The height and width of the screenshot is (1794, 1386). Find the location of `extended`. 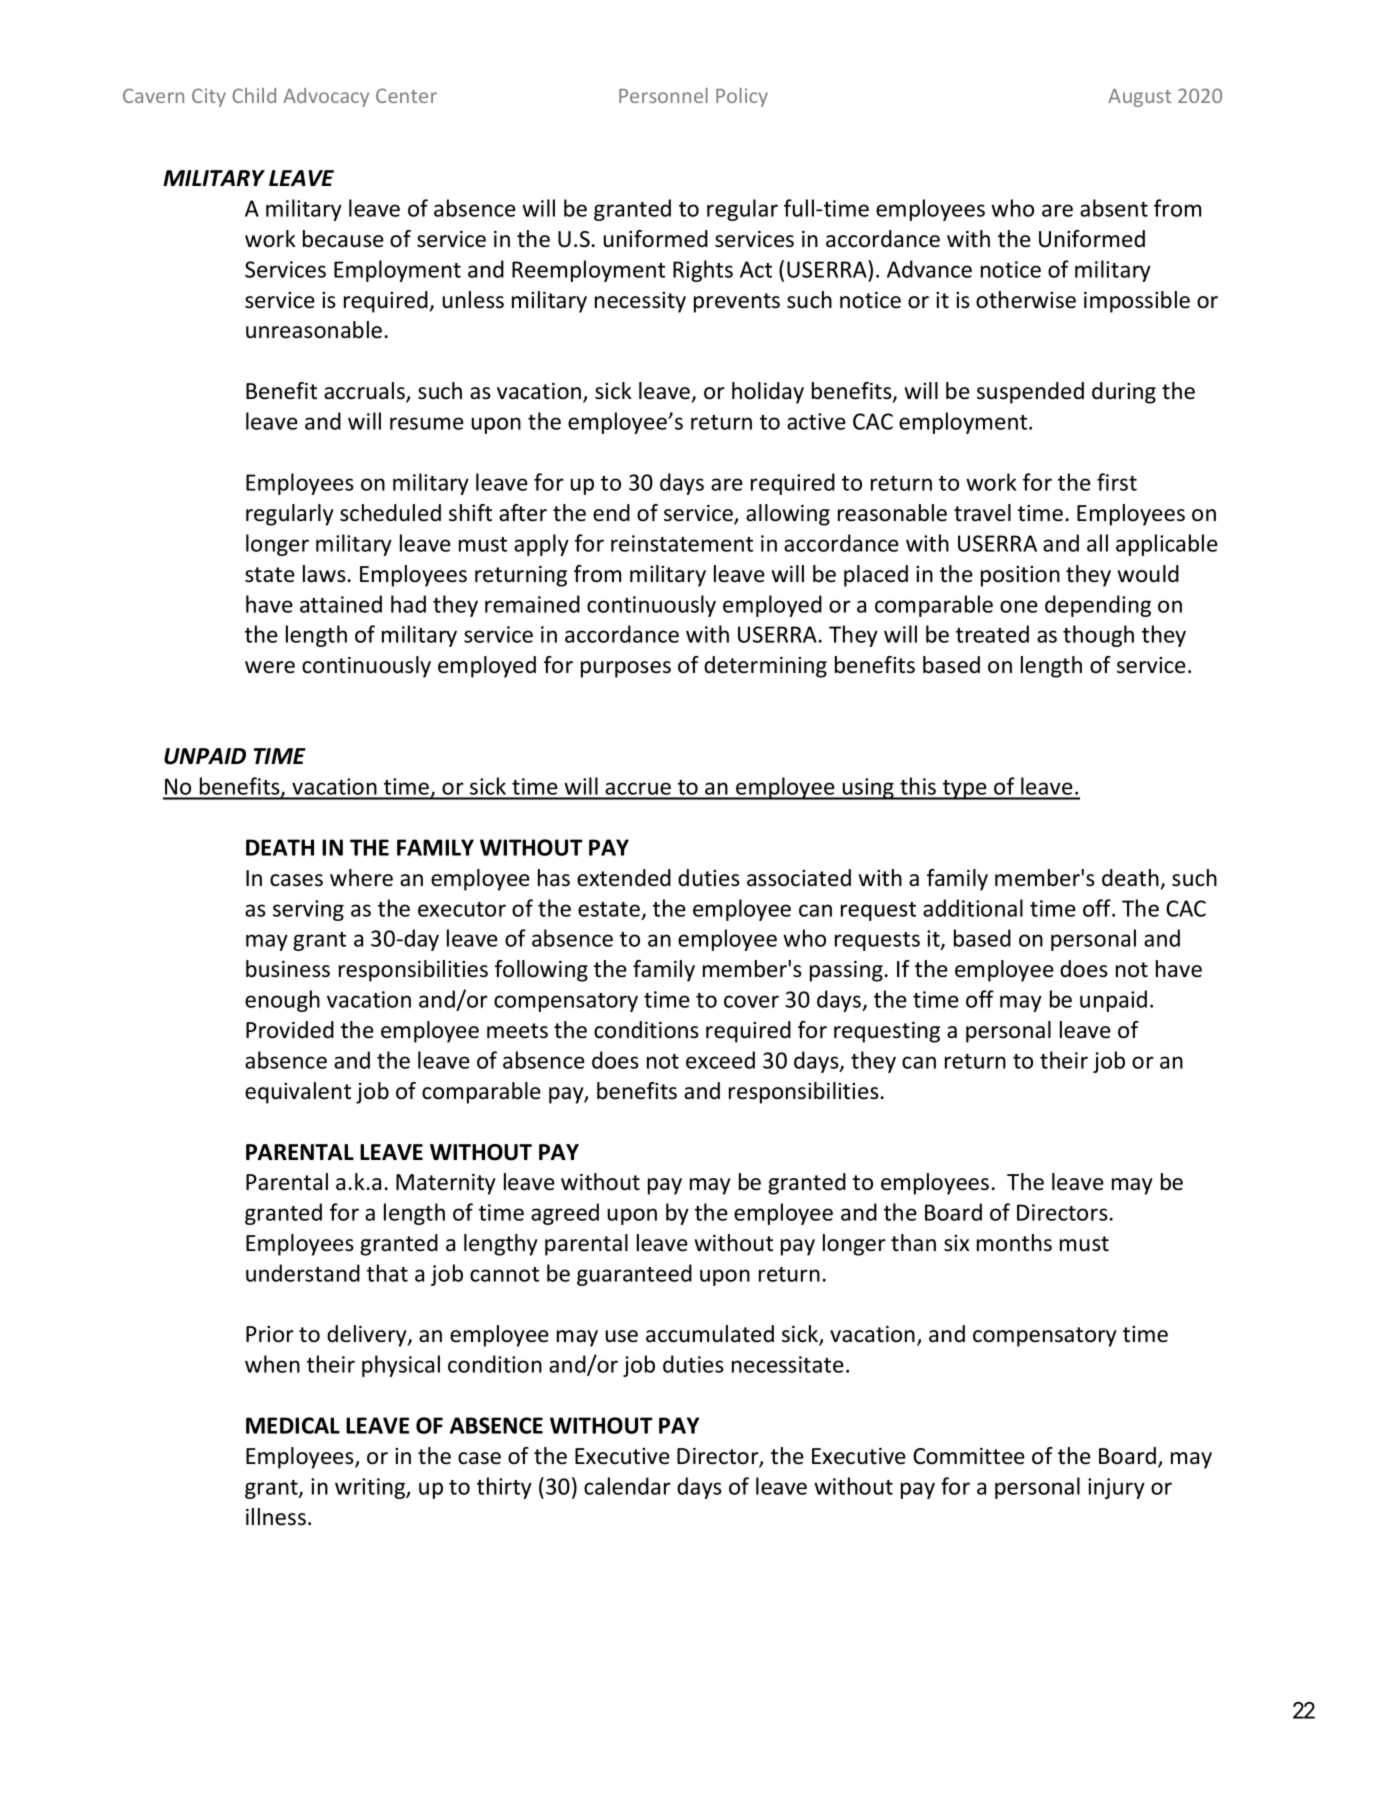

extended is located at coordinates (624, 878).
